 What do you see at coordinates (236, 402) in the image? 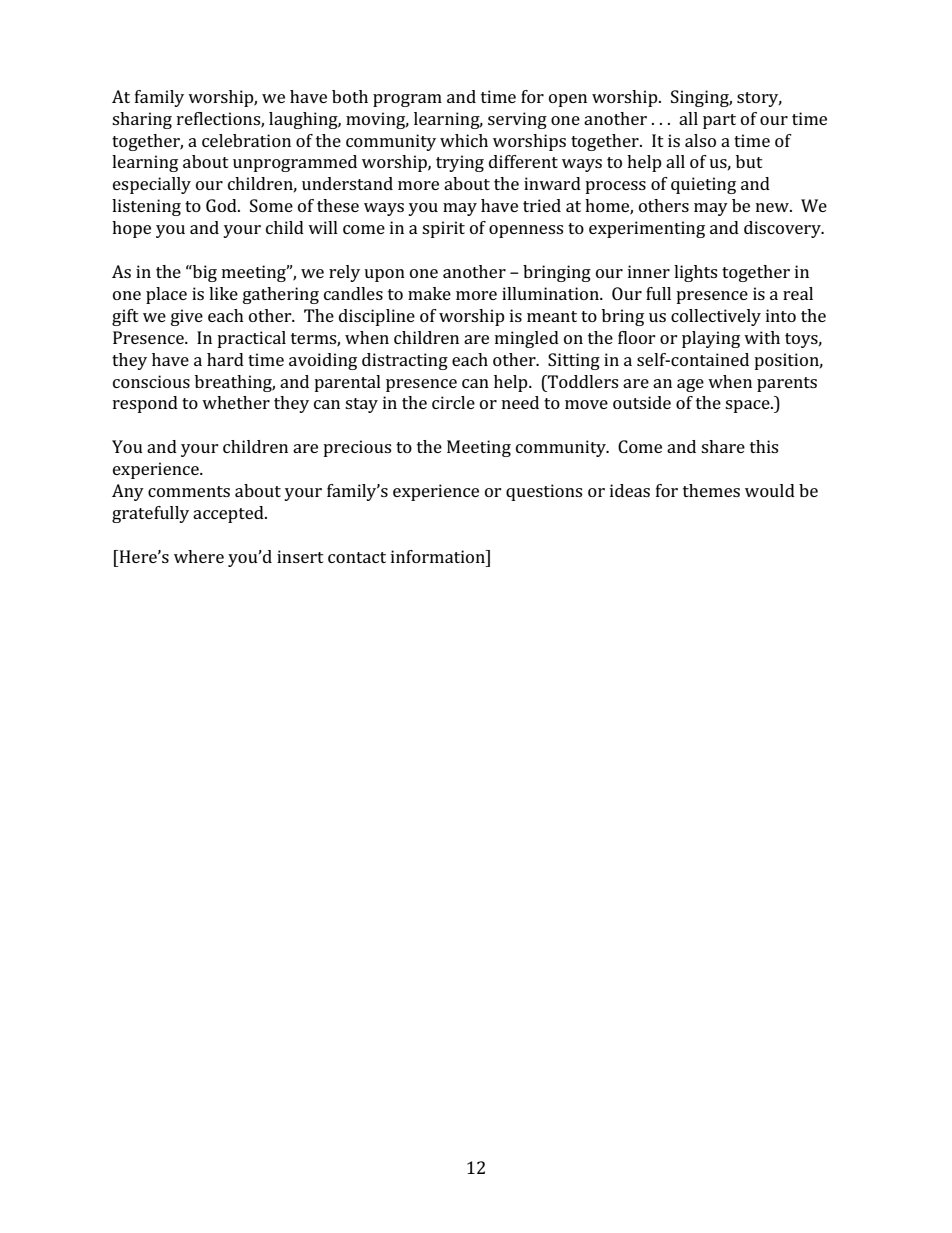
I see `whether` at bounding box center [236, 402].
